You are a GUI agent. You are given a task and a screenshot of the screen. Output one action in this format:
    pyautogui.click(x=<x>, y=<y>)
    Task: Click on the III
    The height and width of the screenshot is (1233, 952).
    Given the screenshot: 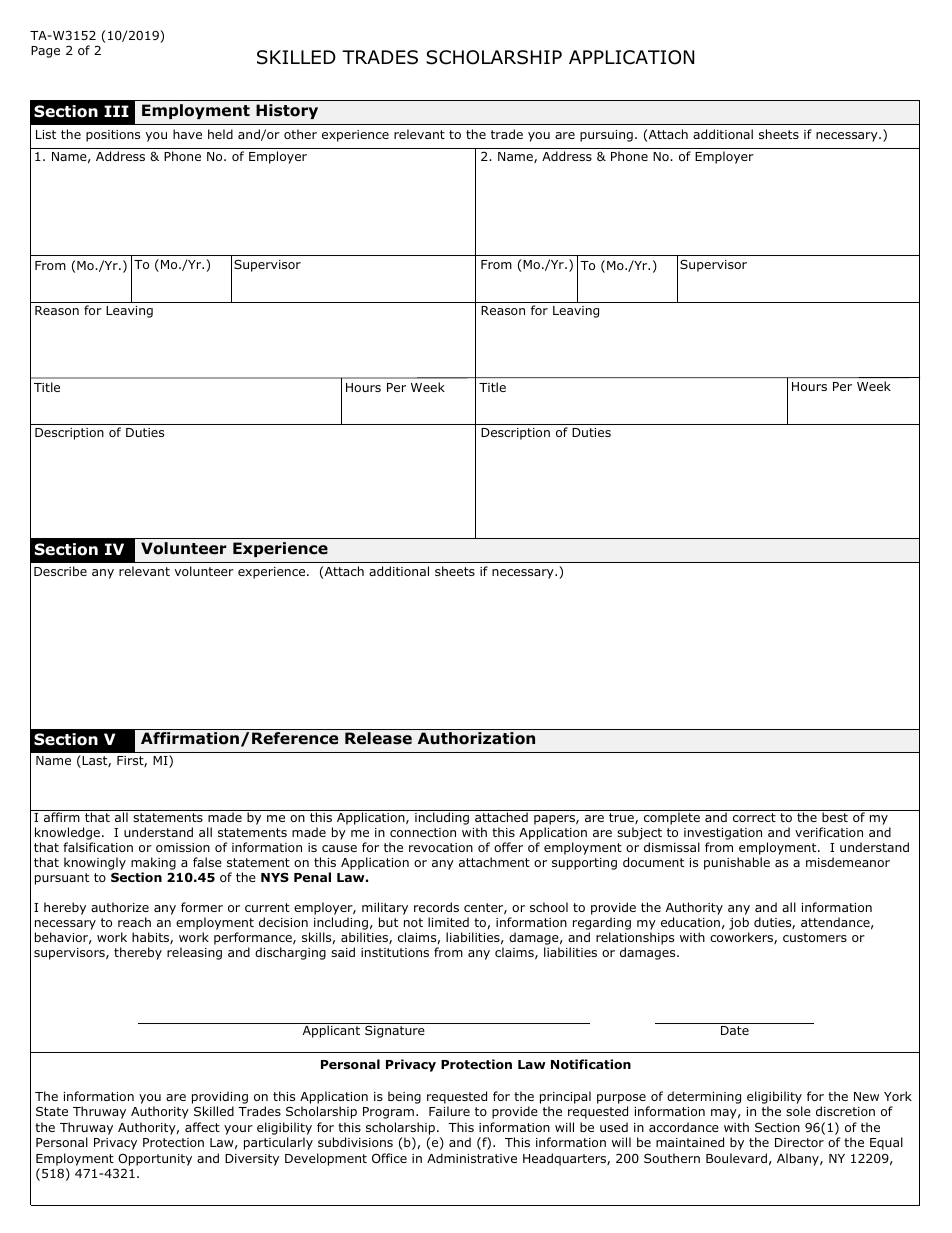 What is the action you would take?
    pyautogui.click(x=116, y=111)
